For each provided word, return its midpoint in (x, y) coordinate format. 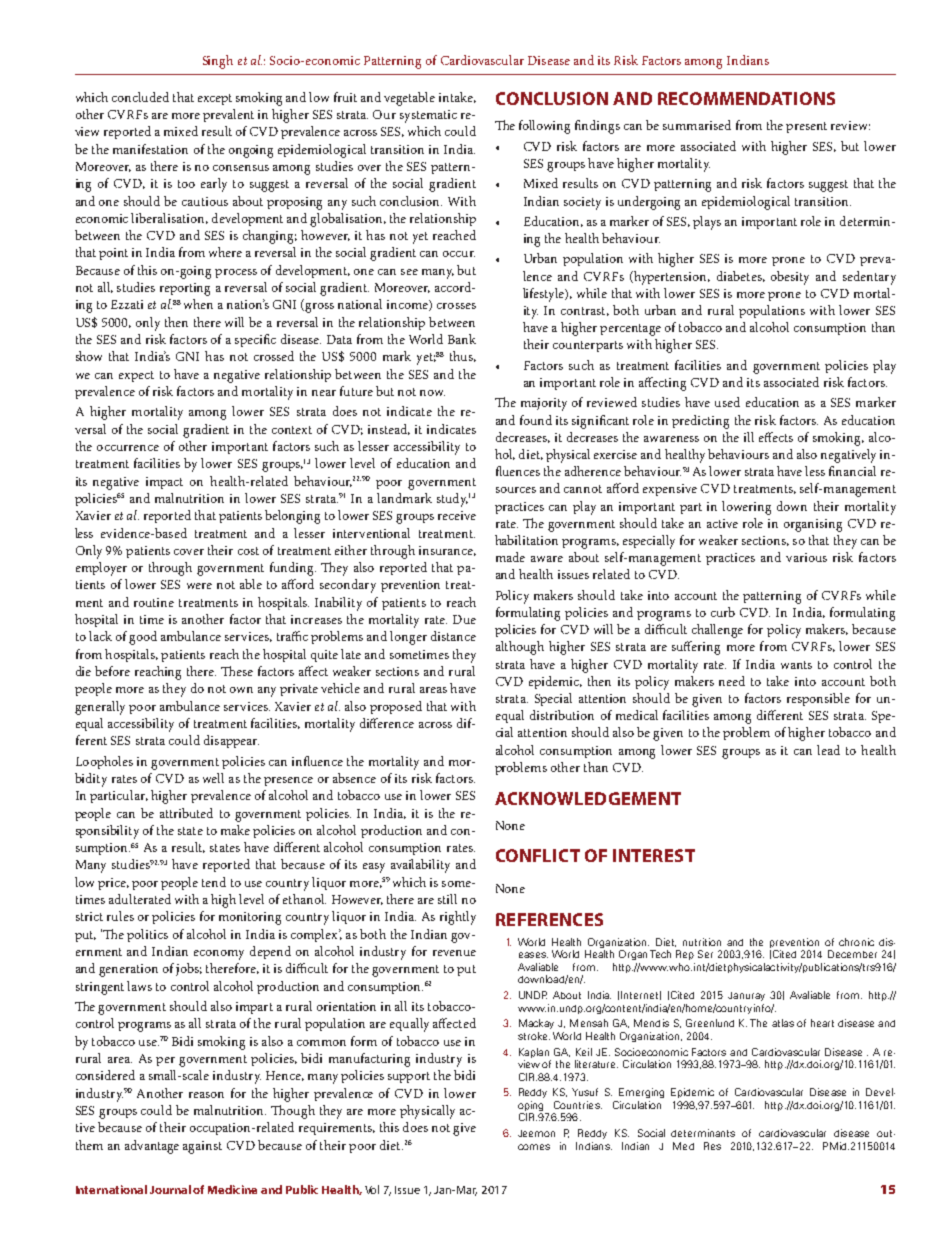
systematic (428, 116)
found (536, 420)
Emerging (641, 1093)
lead (828, 750)
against (202, 1147)
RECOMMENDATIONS (746, 98)
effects (776, 437)
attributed (186, 813)
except (215, 99)
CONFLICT (538, 855)
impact (164, 483)
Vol (372, 1189)
